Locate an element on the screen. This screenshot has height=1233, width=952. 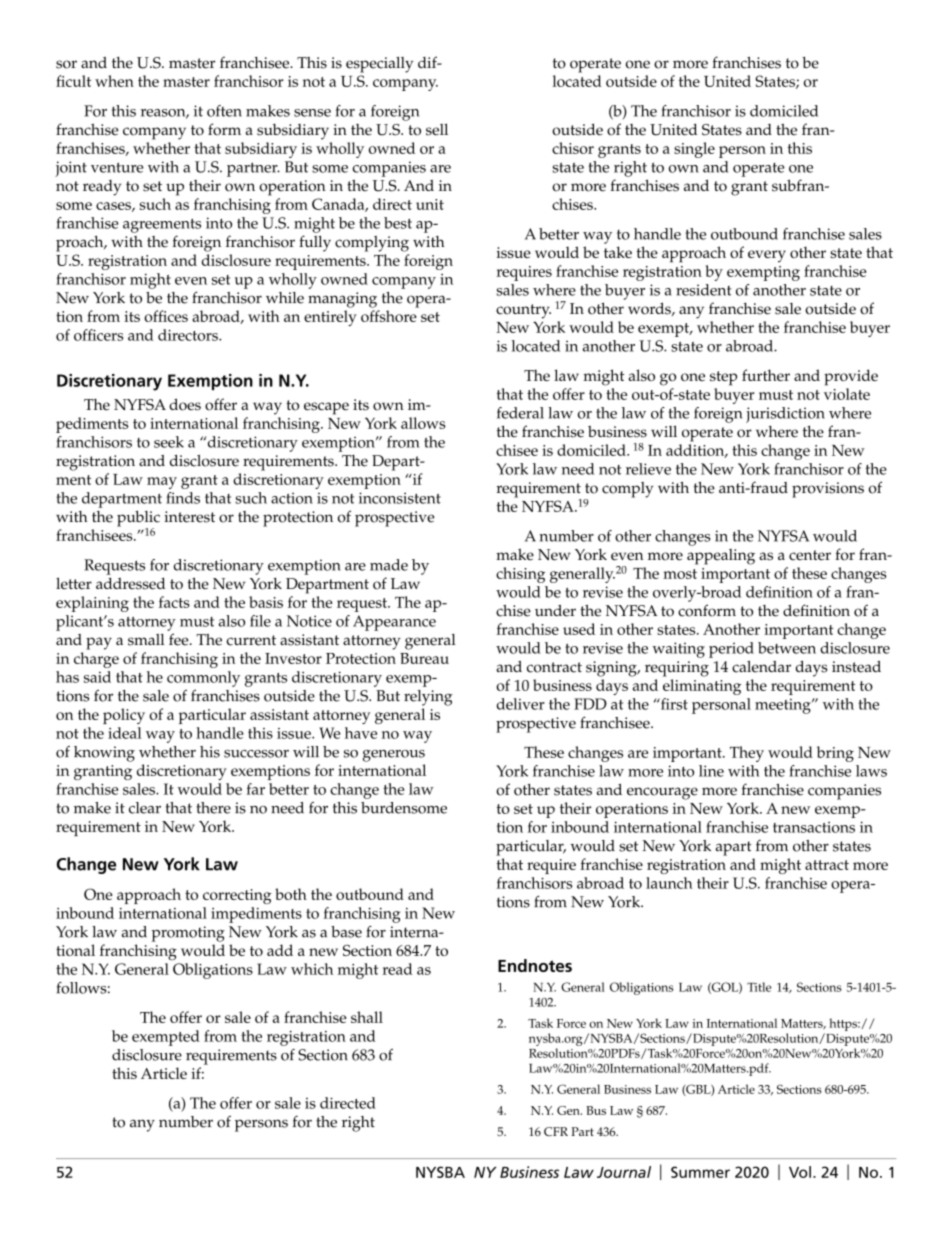
between is located at coordinates (787, 648).
